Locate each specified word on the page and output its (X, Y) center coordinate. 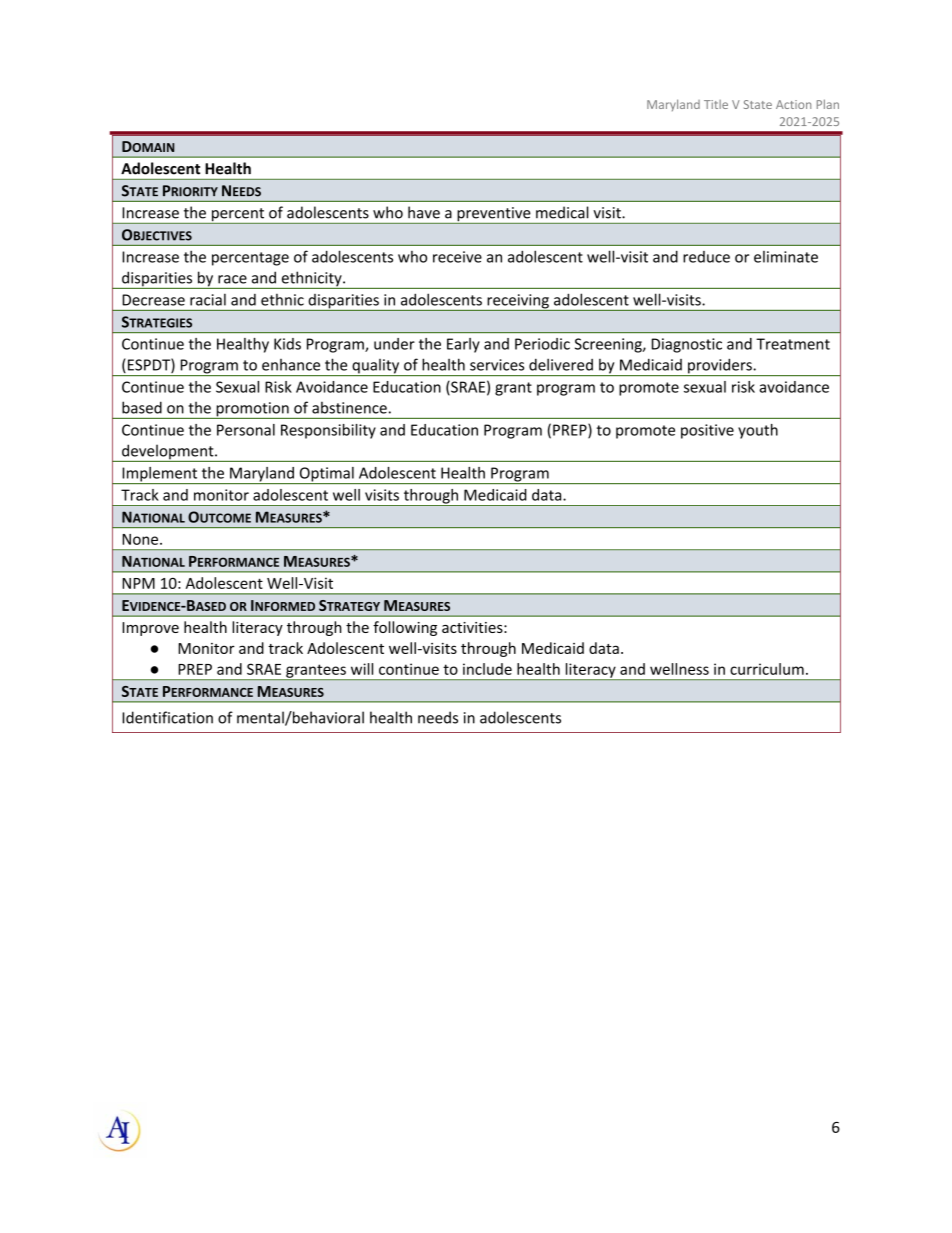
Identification (167, 717)
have (424, 212)
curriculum (767, 669)
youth (758, 431)
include (487, 669)
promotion (252, 410)
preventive (494, 215)
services (497, 365)
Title (716, 104)
